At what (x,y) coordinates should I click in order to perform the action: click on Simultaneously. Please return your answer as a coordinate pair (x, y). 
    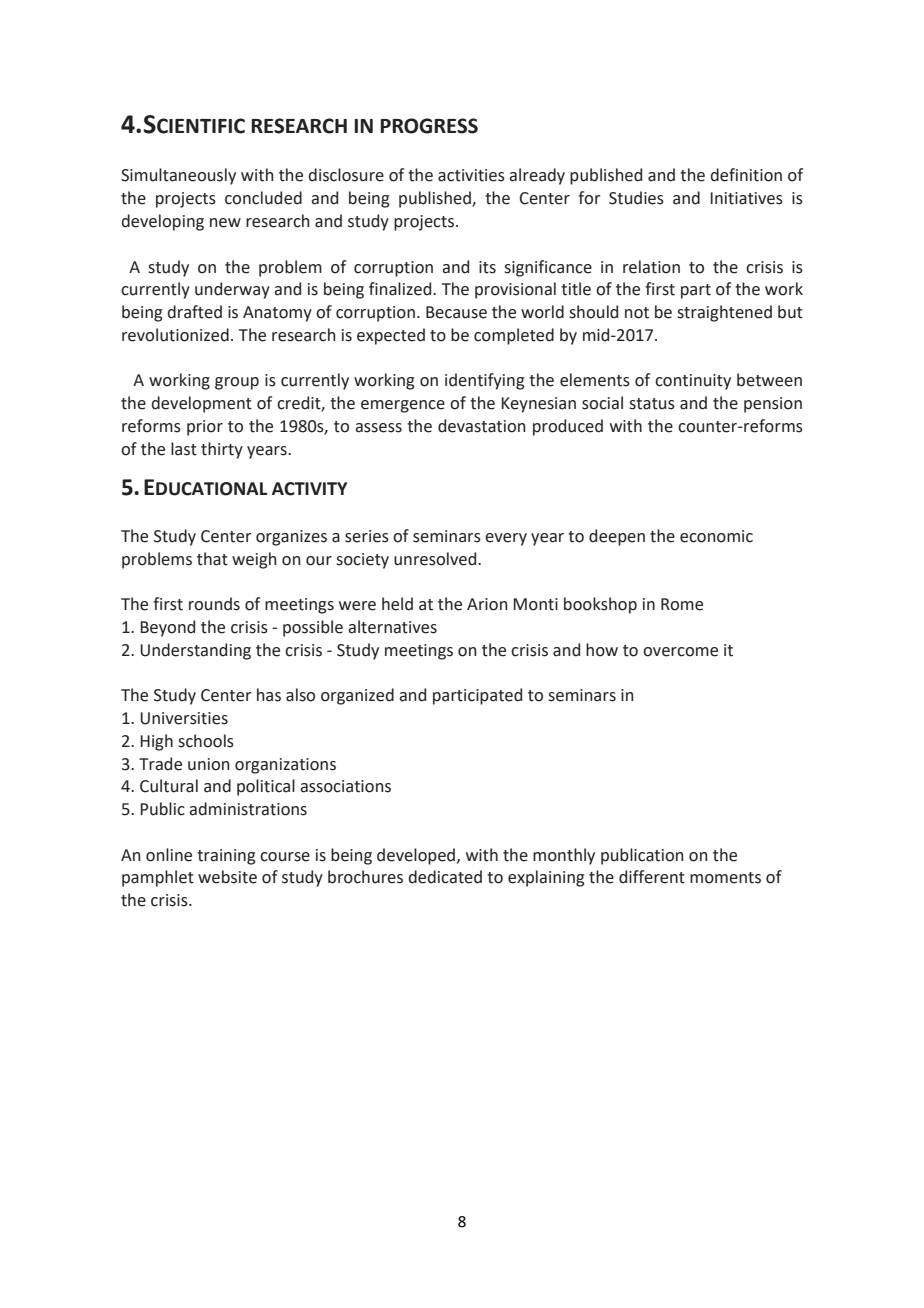
    Looking at the image, I should click on (178, 176).
